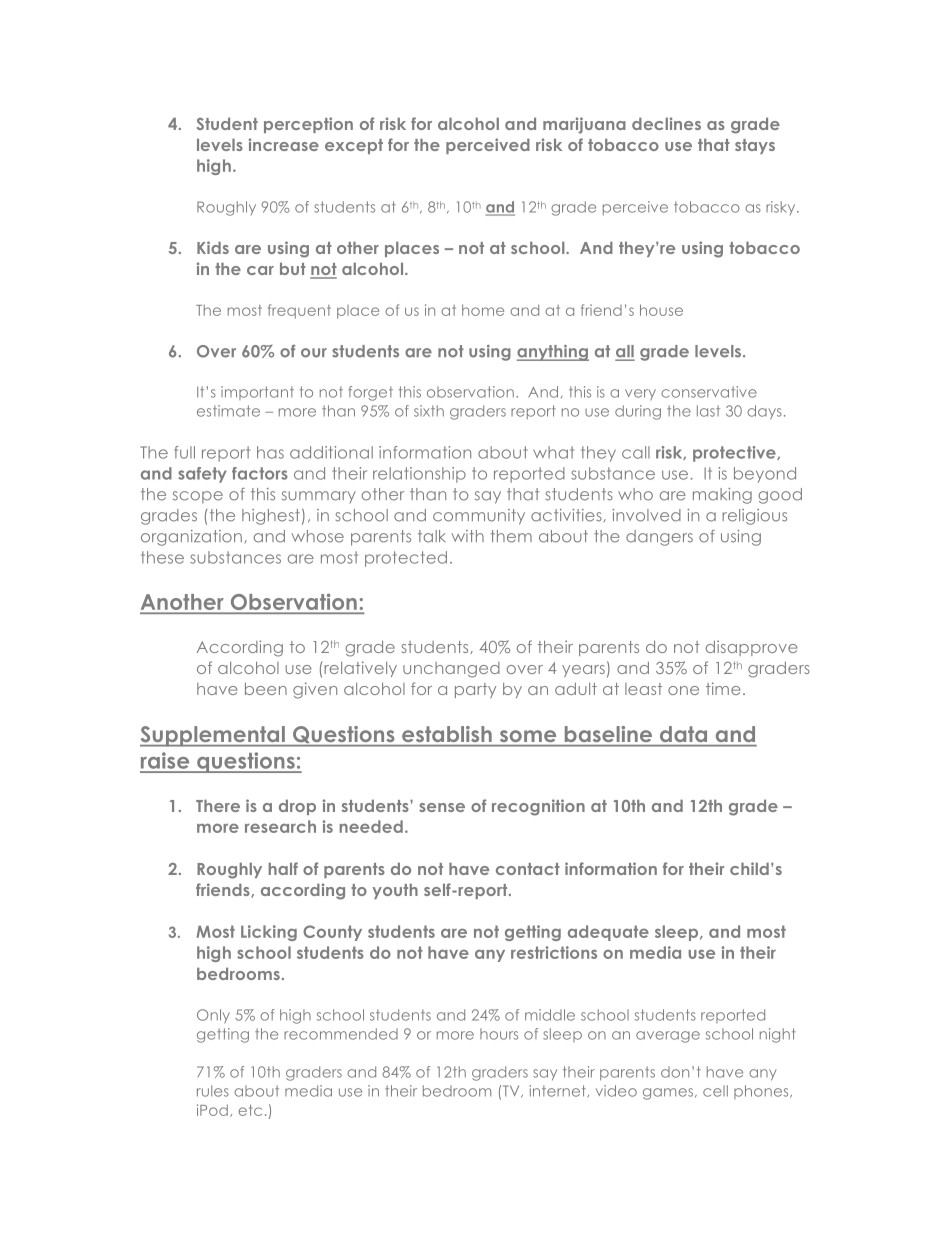 The image size is (952, 1233). Describe the element at coordinates (683, 734) in the screenshot. I see `data` at that location.
